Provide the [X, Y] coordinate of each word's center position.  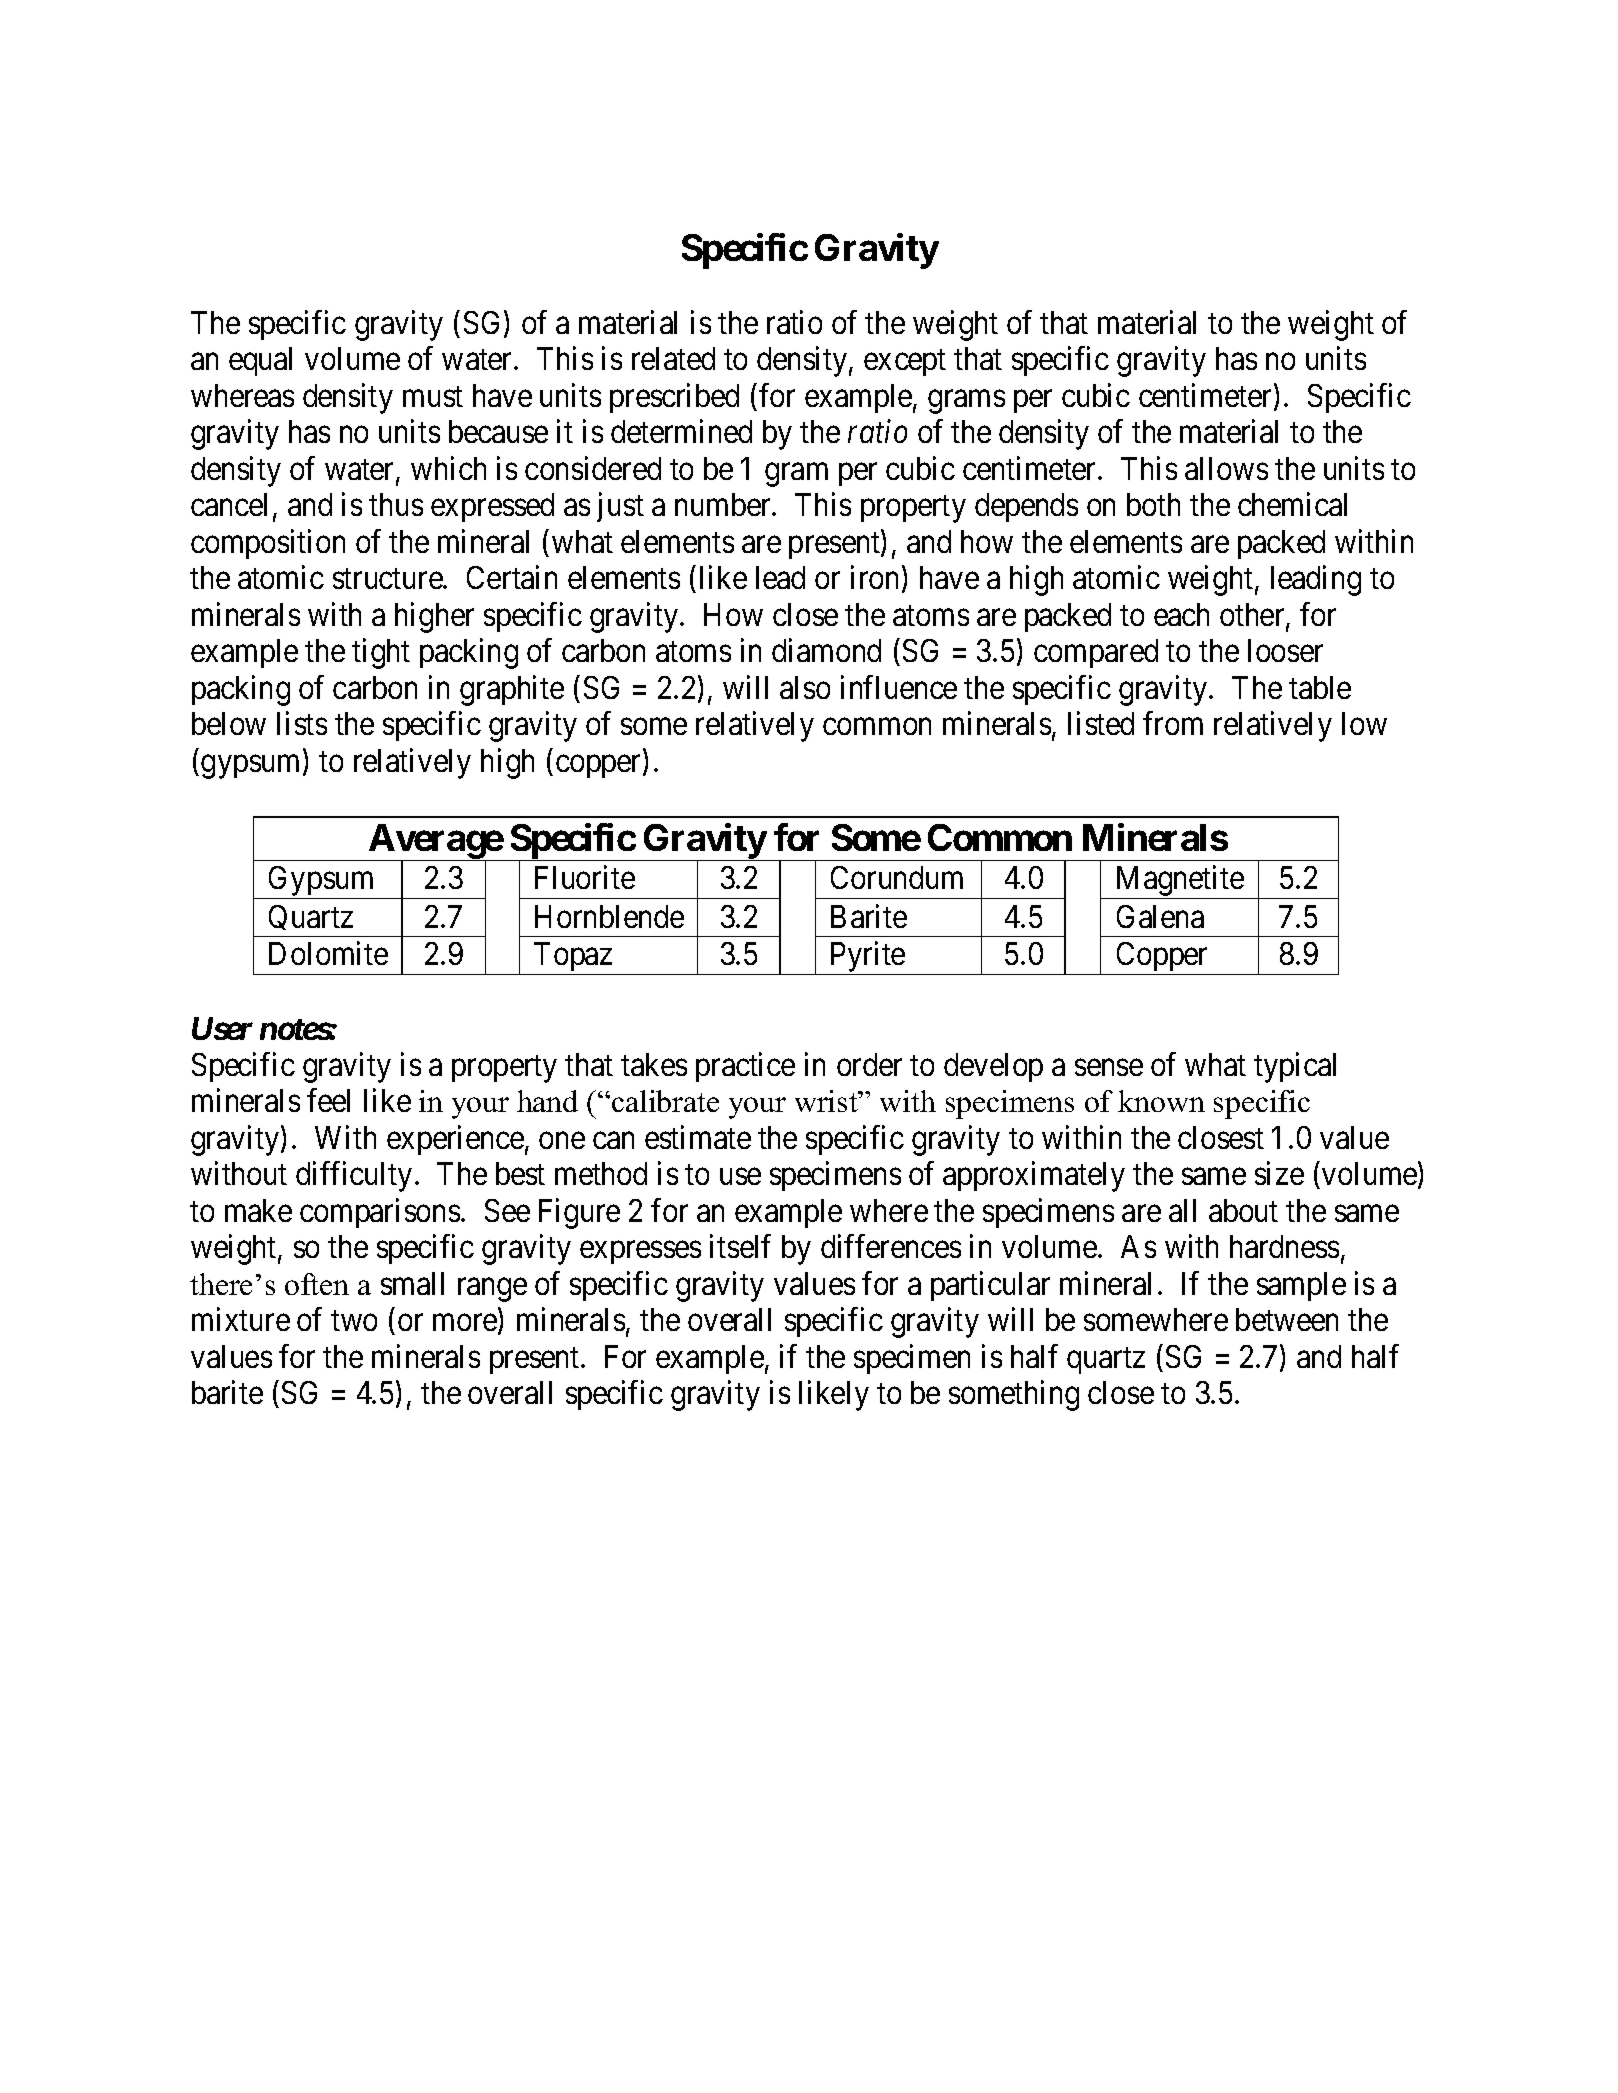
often [317, 1284]
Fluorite [585, 877]
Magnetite [1179, 882]
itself [740, 1246]
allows [1226, 468]
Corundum [897, 877]
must [433, 396]
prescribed [674, 398]
